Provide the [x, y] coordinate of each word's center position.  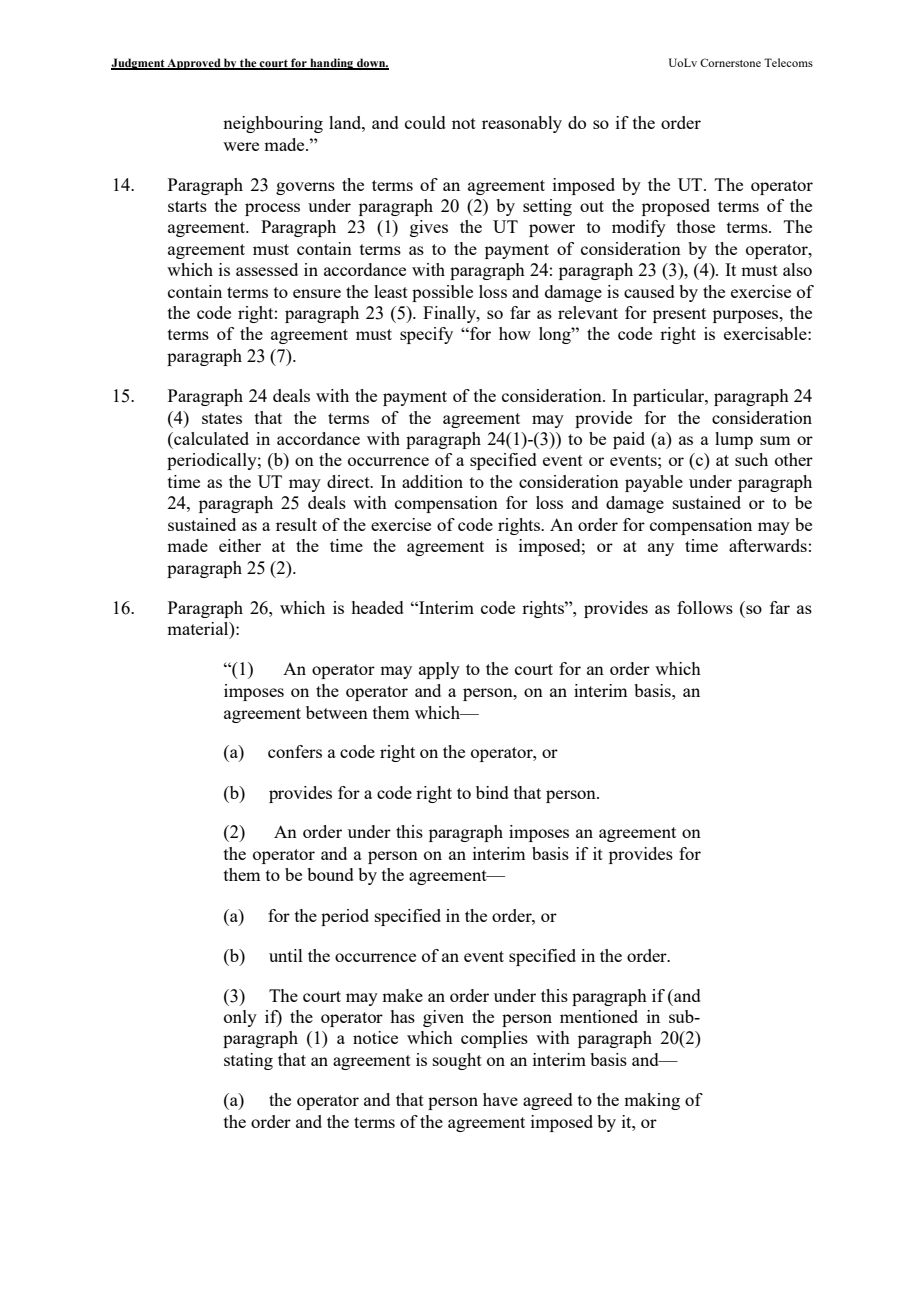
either [240, 545]
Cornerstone [730, 62]
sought [457, 1061]
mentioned [599, 1016]
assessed [267, 269]
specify [426, 335]
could [425, 122]
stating [248, 1061]
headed [377, 607]
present [679, 315]
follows [705, 607]
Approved [194, 64]
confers [295, 751]
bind [492, 792]
